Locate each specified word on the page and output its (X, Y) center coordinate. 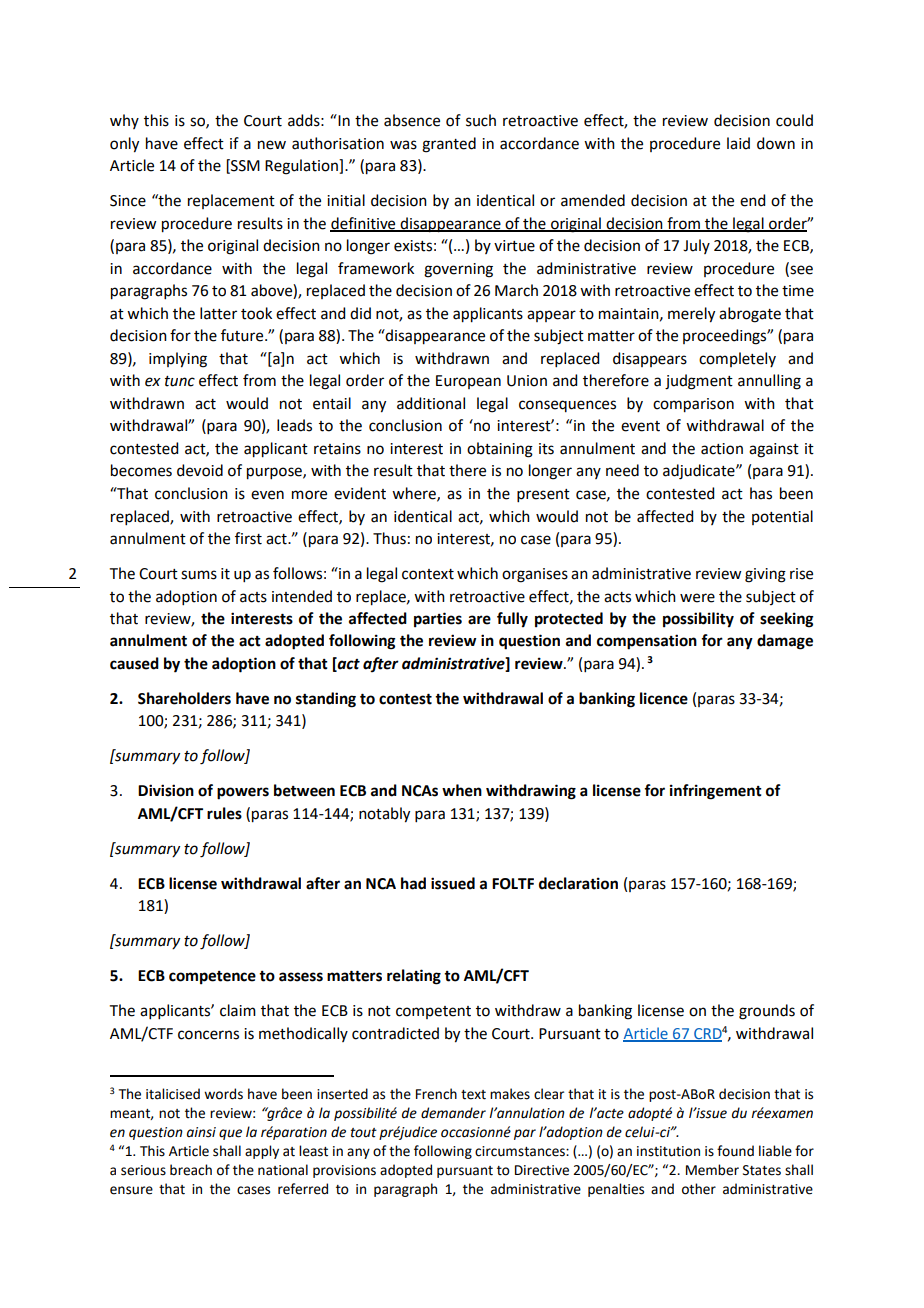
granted (449, 145)
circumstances (521, 1151)
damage (785, 642)
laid (738, 143)
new (272, 145)
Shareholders (184, 698)
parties (438, 620)
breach (191, 1170)
